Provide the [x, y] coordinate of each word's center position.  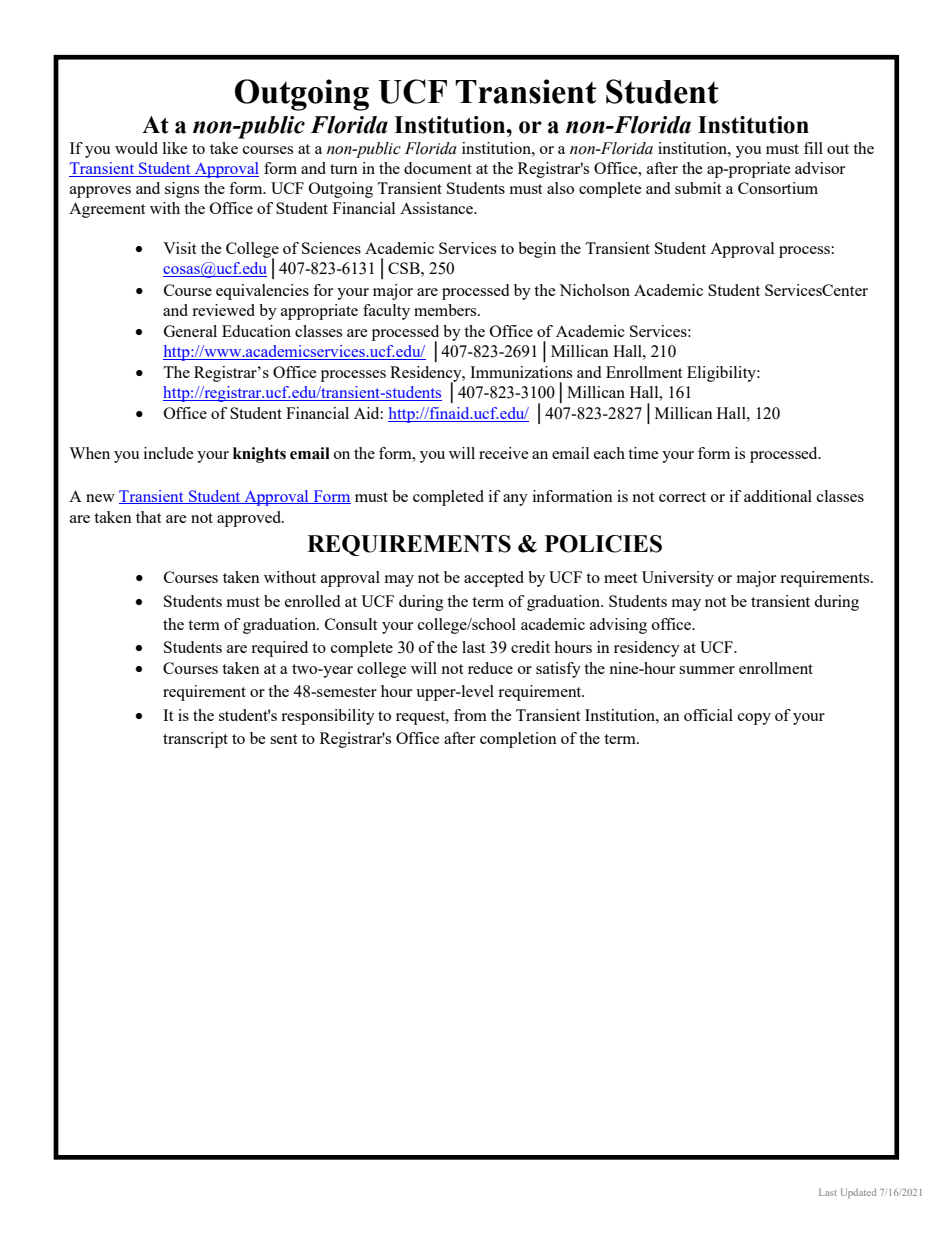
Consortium [778, 188]
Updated [858, 1193]
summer [707, 670]
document [438, 168]
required [279, 649]
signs [182, 190]
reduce [490, 668]
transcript [195, 740]
